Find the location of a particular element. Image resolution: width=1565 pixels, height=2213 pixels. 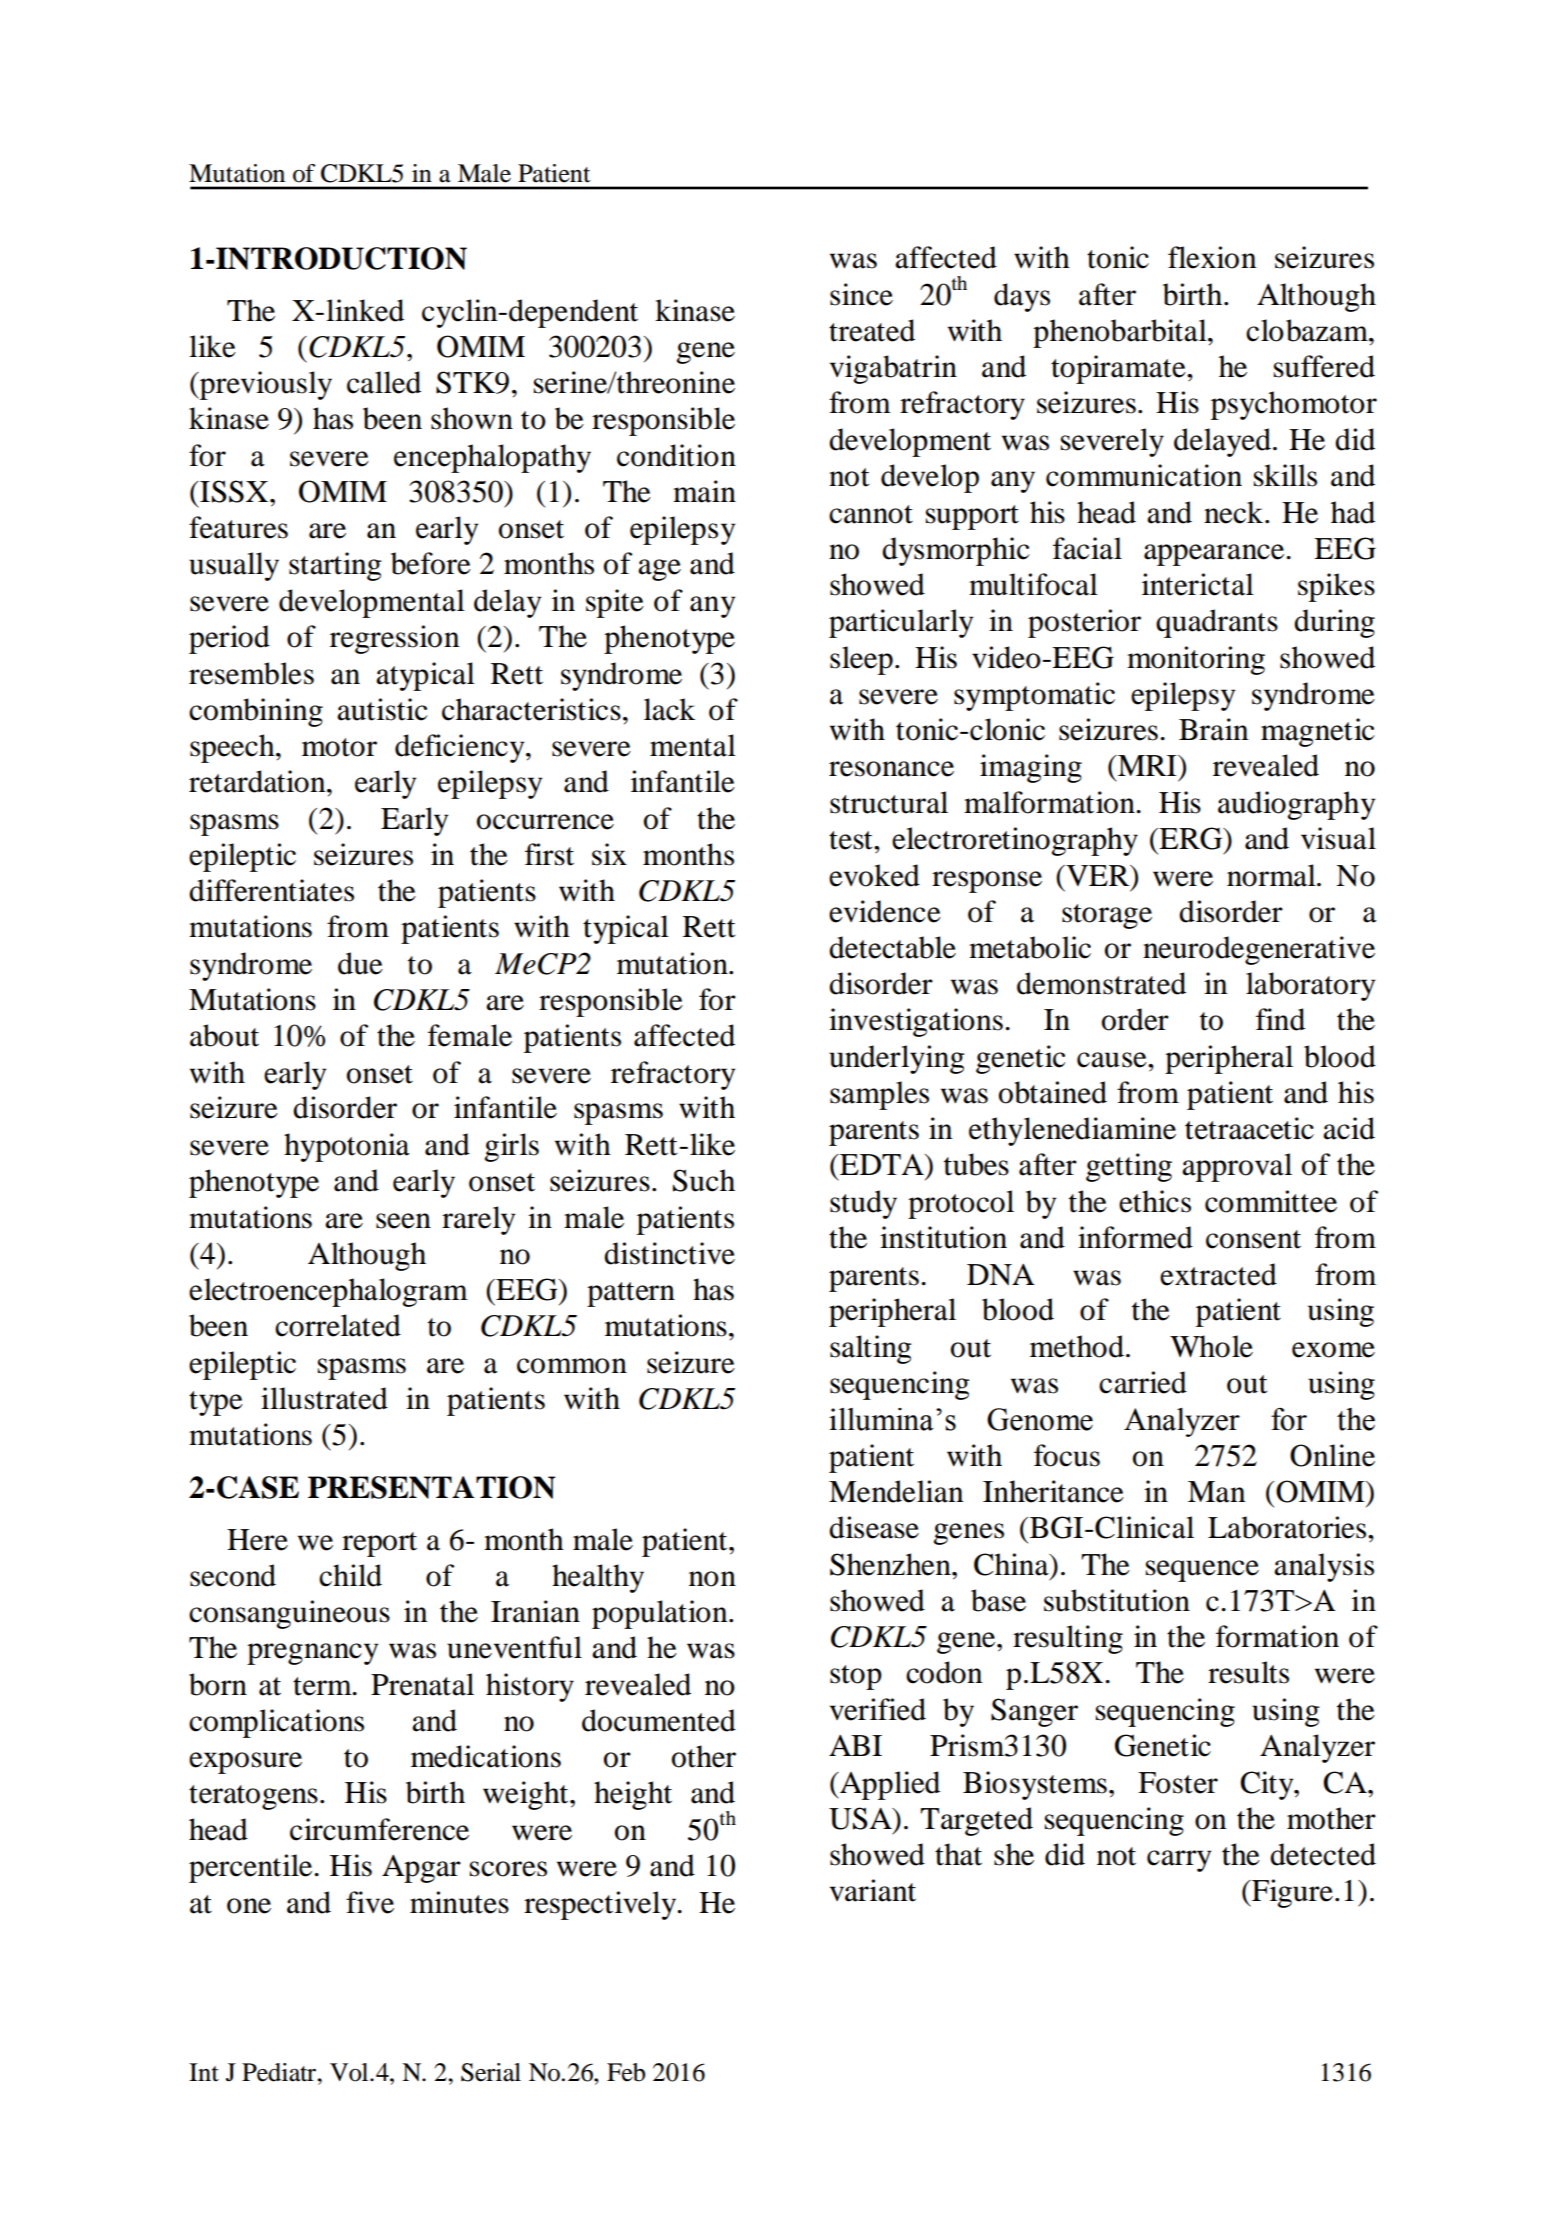

approval is located at coordinates (1237, 1167).
